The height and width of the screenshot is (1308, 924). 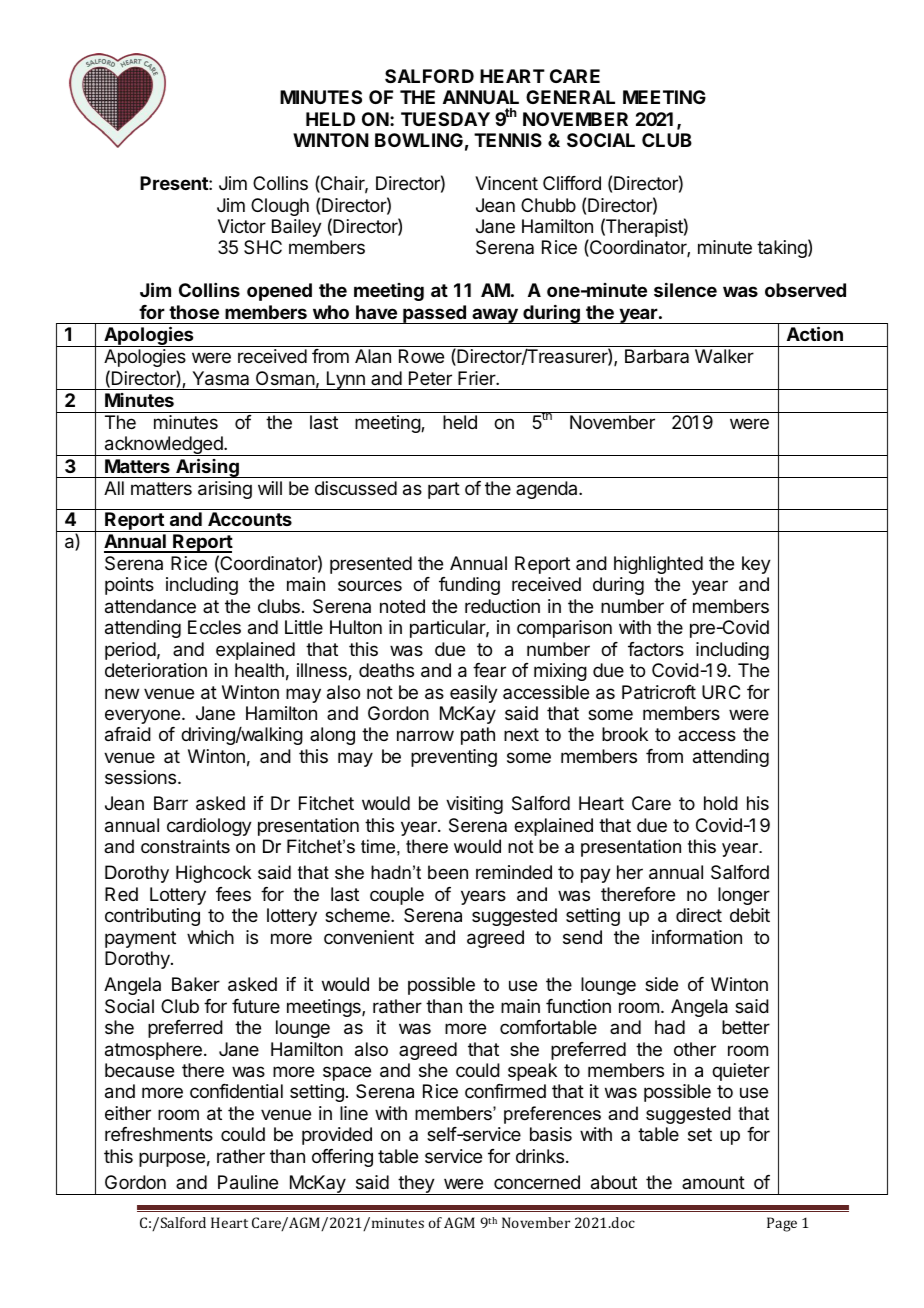 What do you see at coordinates (242, 226) in the screenshot?
I see `Victor` at bounding box center [242, 226].
